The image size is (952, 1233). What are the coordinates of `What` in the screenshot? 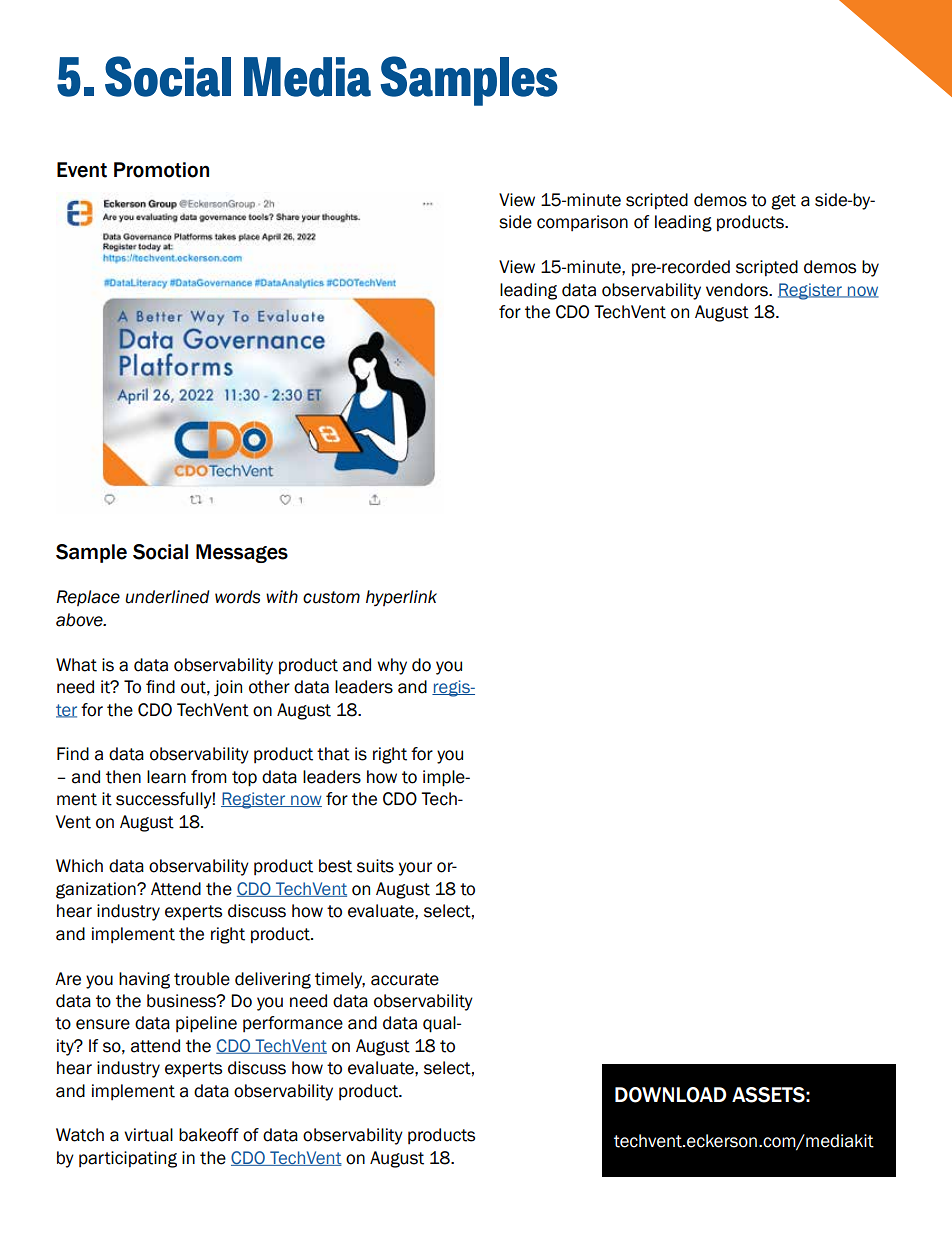 It's located at (76, 665).
